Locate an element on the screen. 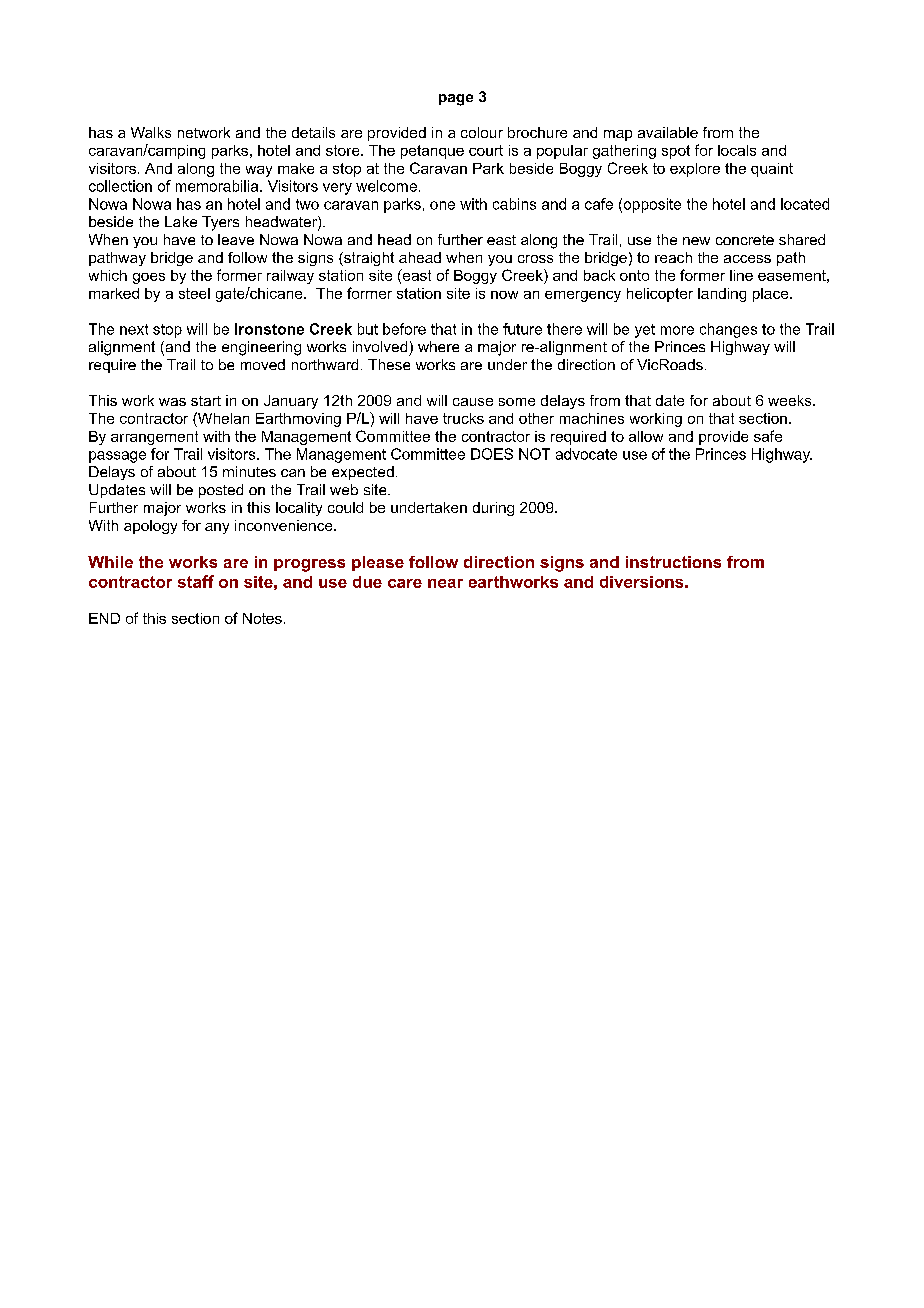  Walks is located at coordinates (151, 132).
